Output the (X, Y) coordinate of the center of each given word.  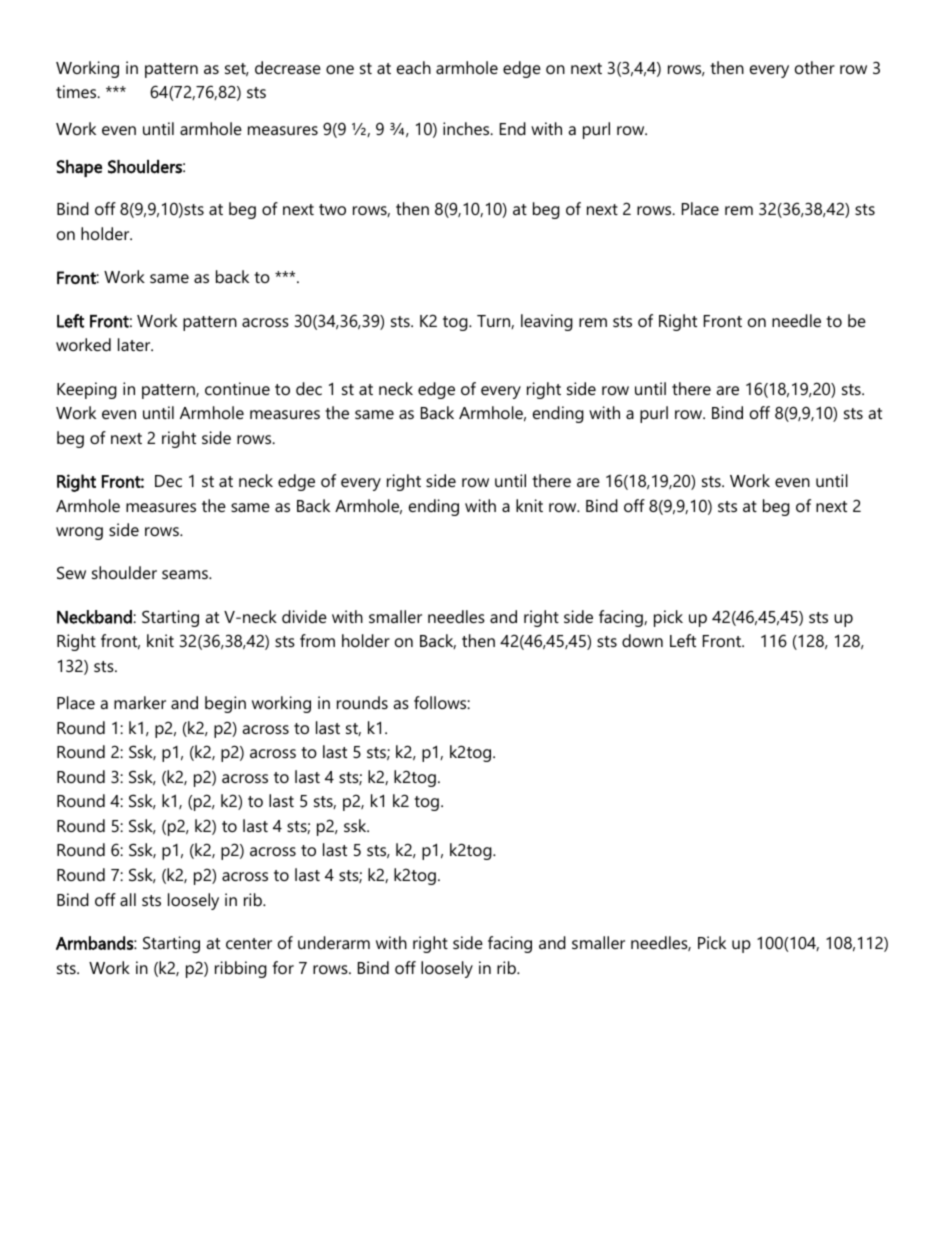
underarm (334, 942)
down (642, 640)
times (77, 91)
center (249, 943)
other (815, 67)
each (414, 67)
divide (304, 616)
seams (186, 574)
